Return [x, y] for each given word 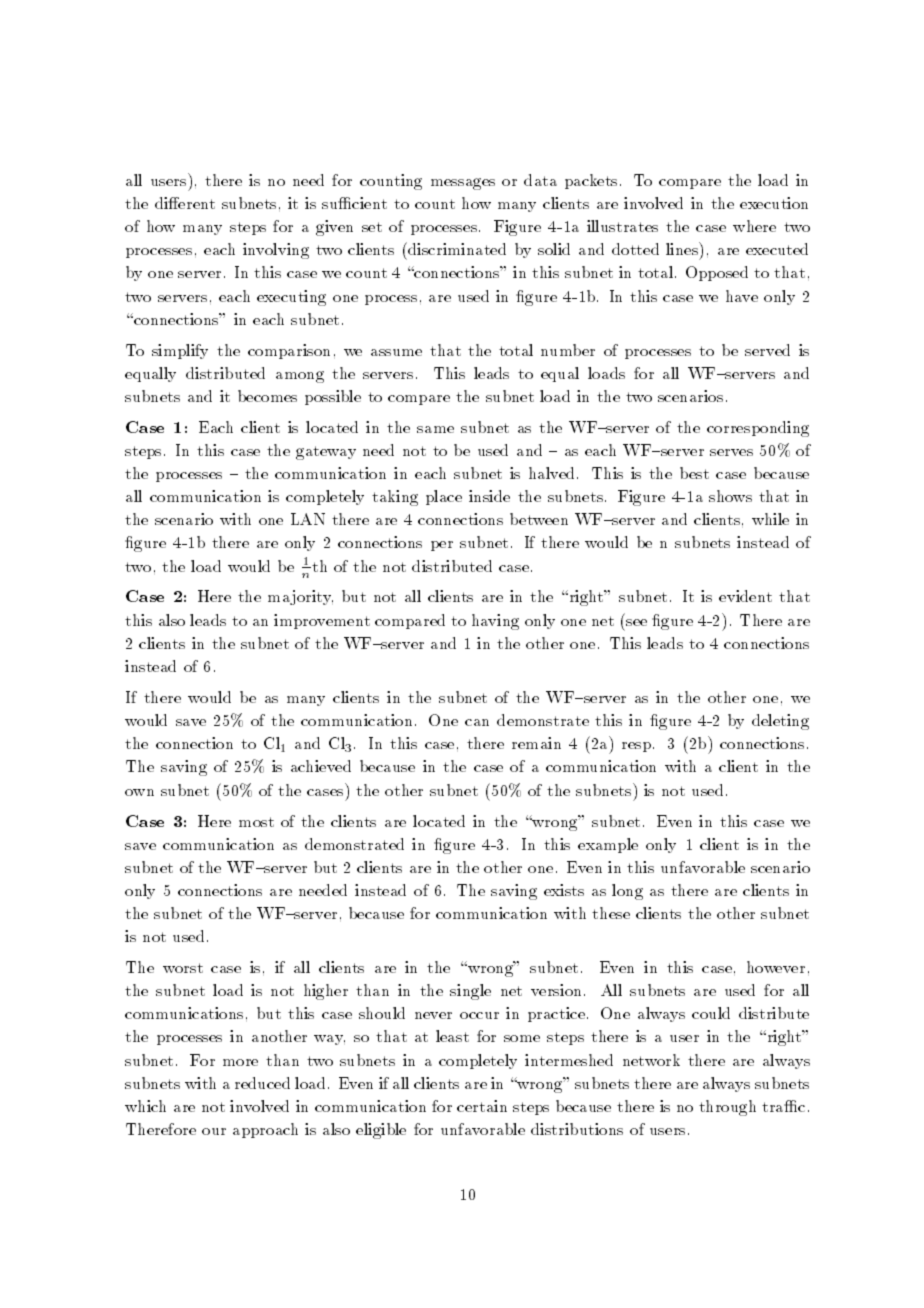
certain [482, 1106]
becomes [267, 396]
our [214, 1131]
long [627, 892]
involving [276, 251]
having [495, 622]
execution [774, 203]
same [435, 429]
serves [731, 452]
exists [564, 890]
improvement [322, 621]
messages [463, 184]
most [256, 822]
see [636, 622]
